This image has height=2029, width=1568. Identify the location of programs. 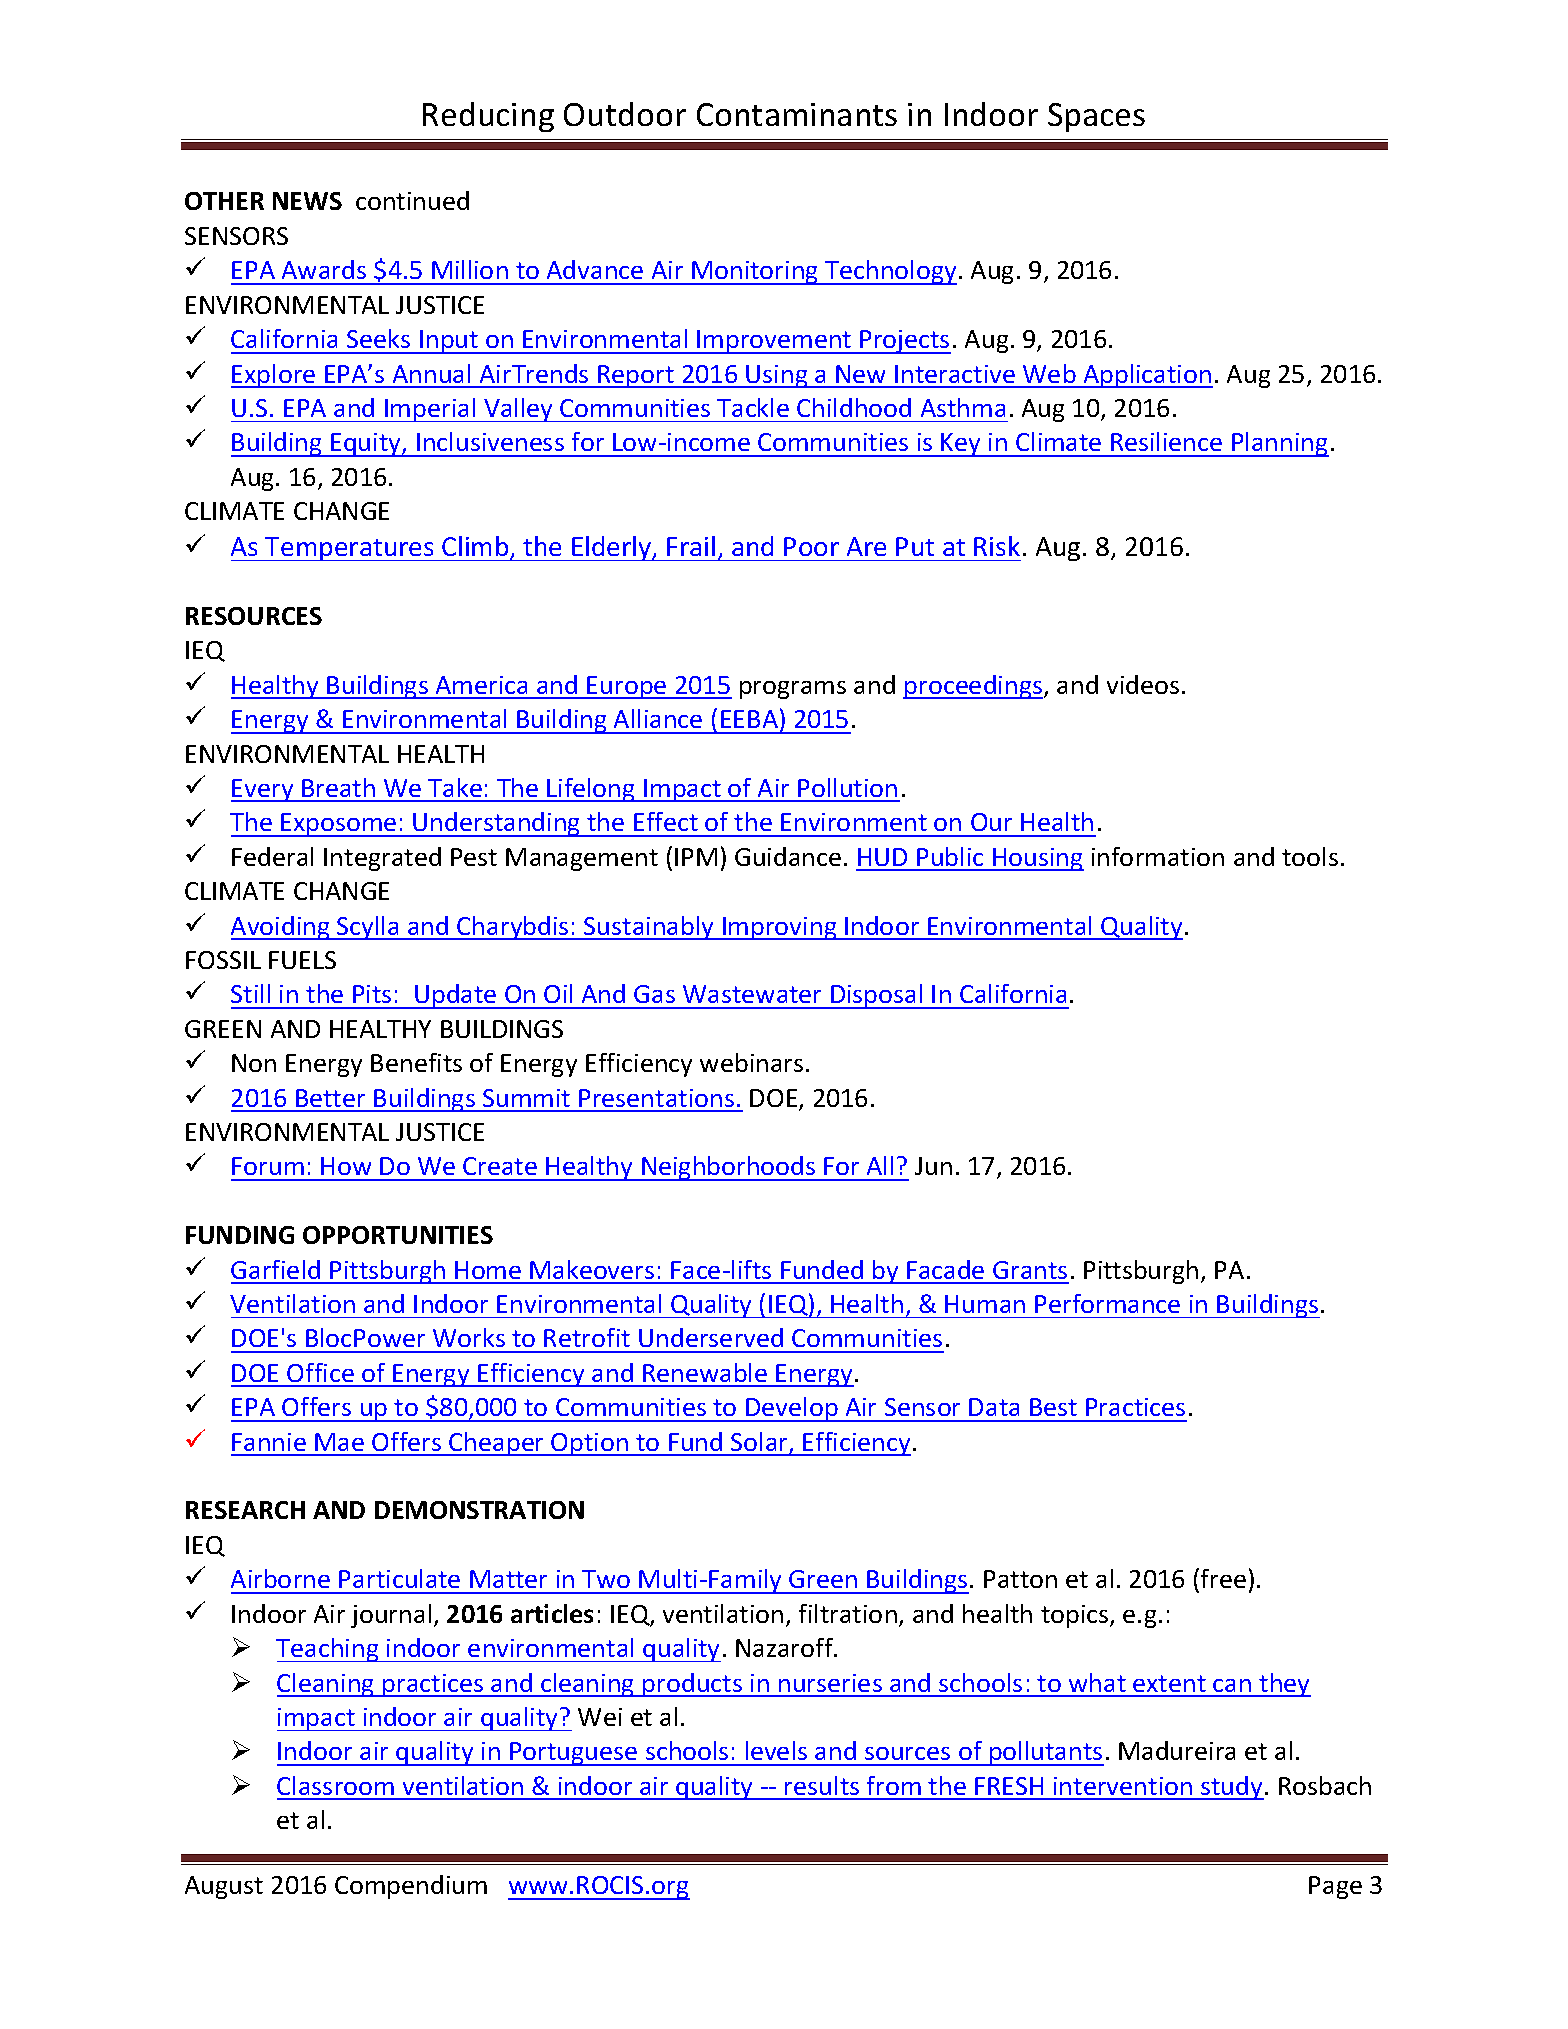
(793, 690).
